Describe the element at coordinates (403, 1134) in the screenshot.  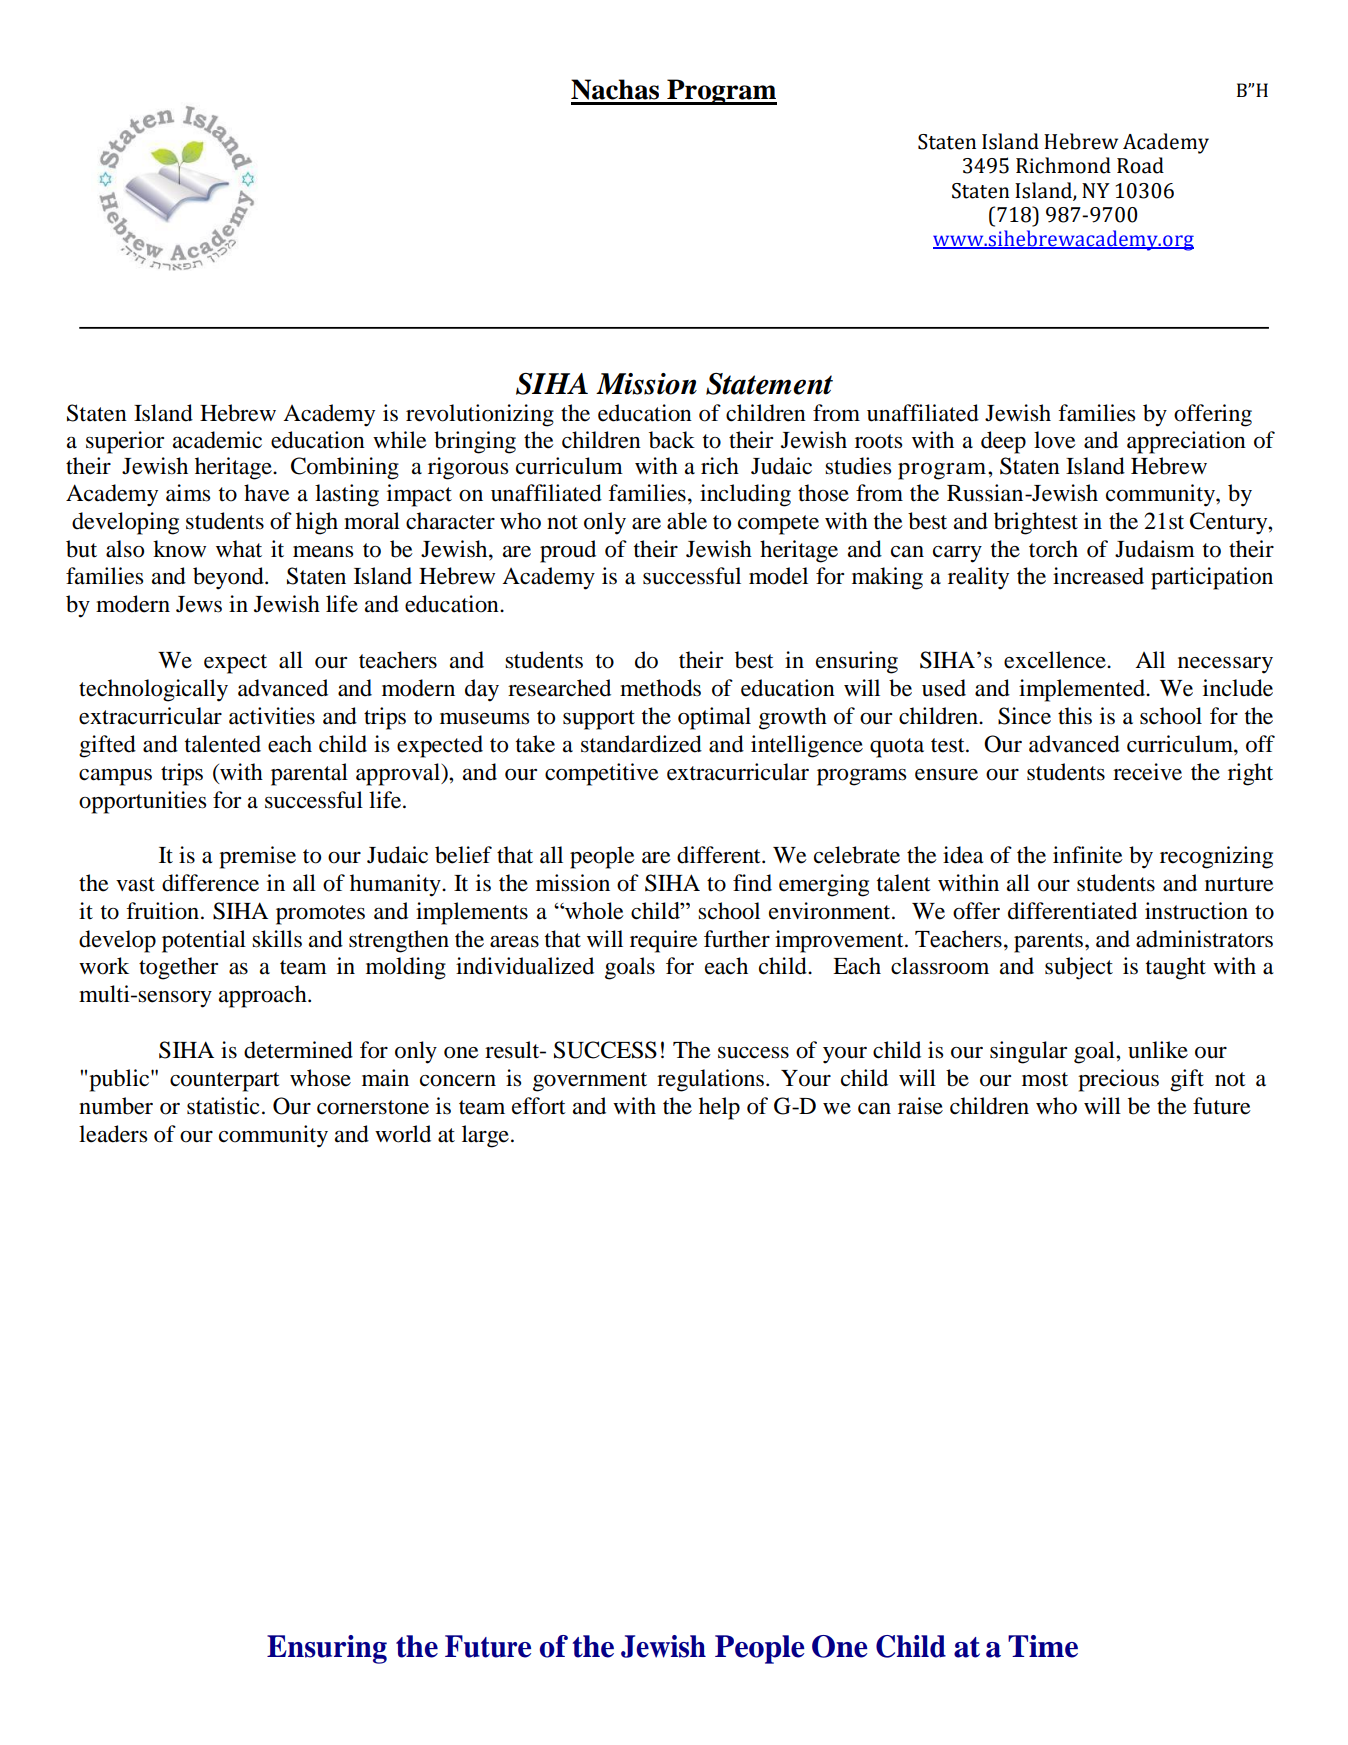
I see `world` at that location.
